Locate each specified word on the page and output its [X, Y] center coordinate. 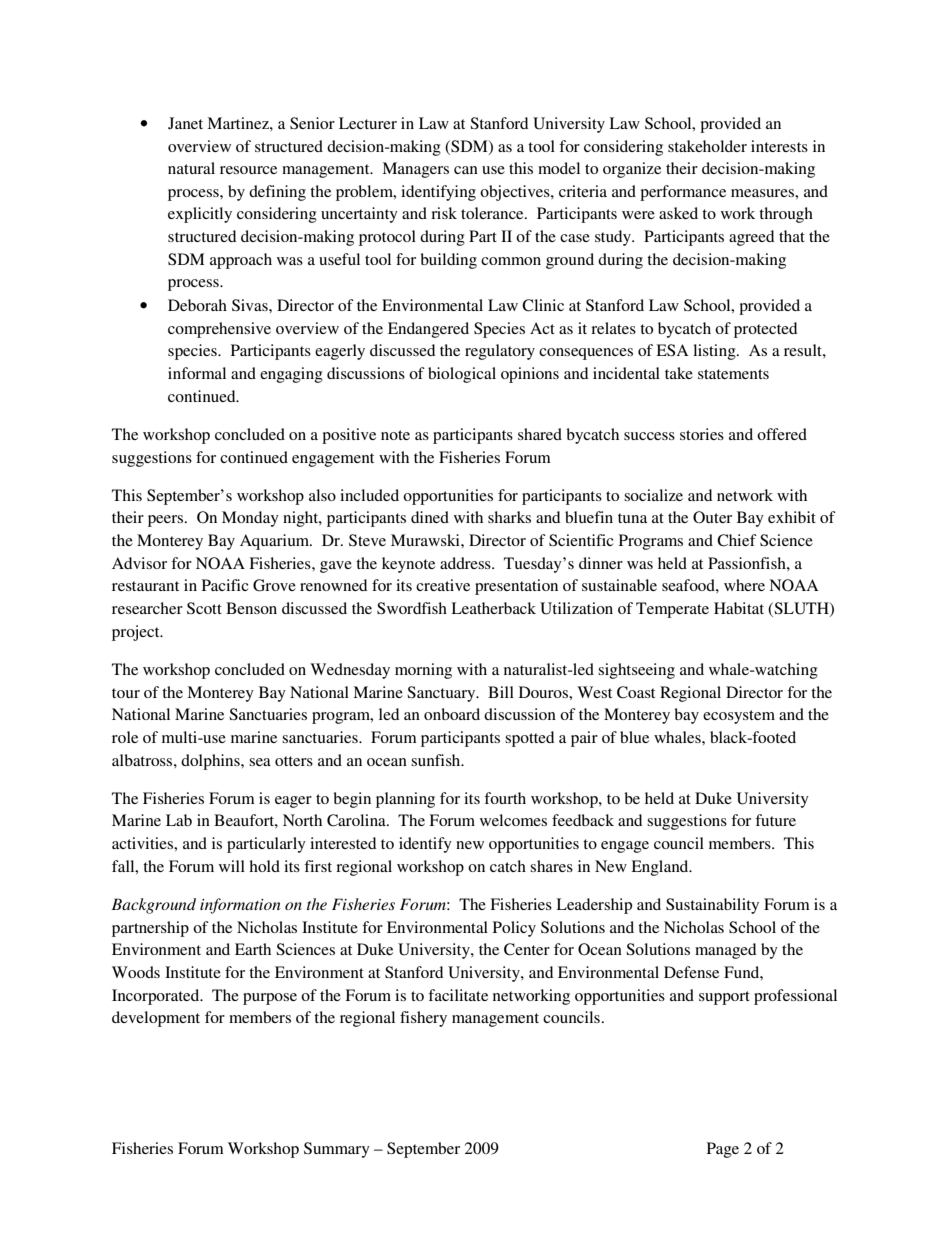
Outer [712, 517]
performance [683, 193]
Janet [185, 123]
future [775, 820]
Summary [337, 1150]
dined [430, 517]
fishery [423, 1019]
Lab [179, 820]
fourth [505, 798]
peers [167, 521]
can [466, 170]
